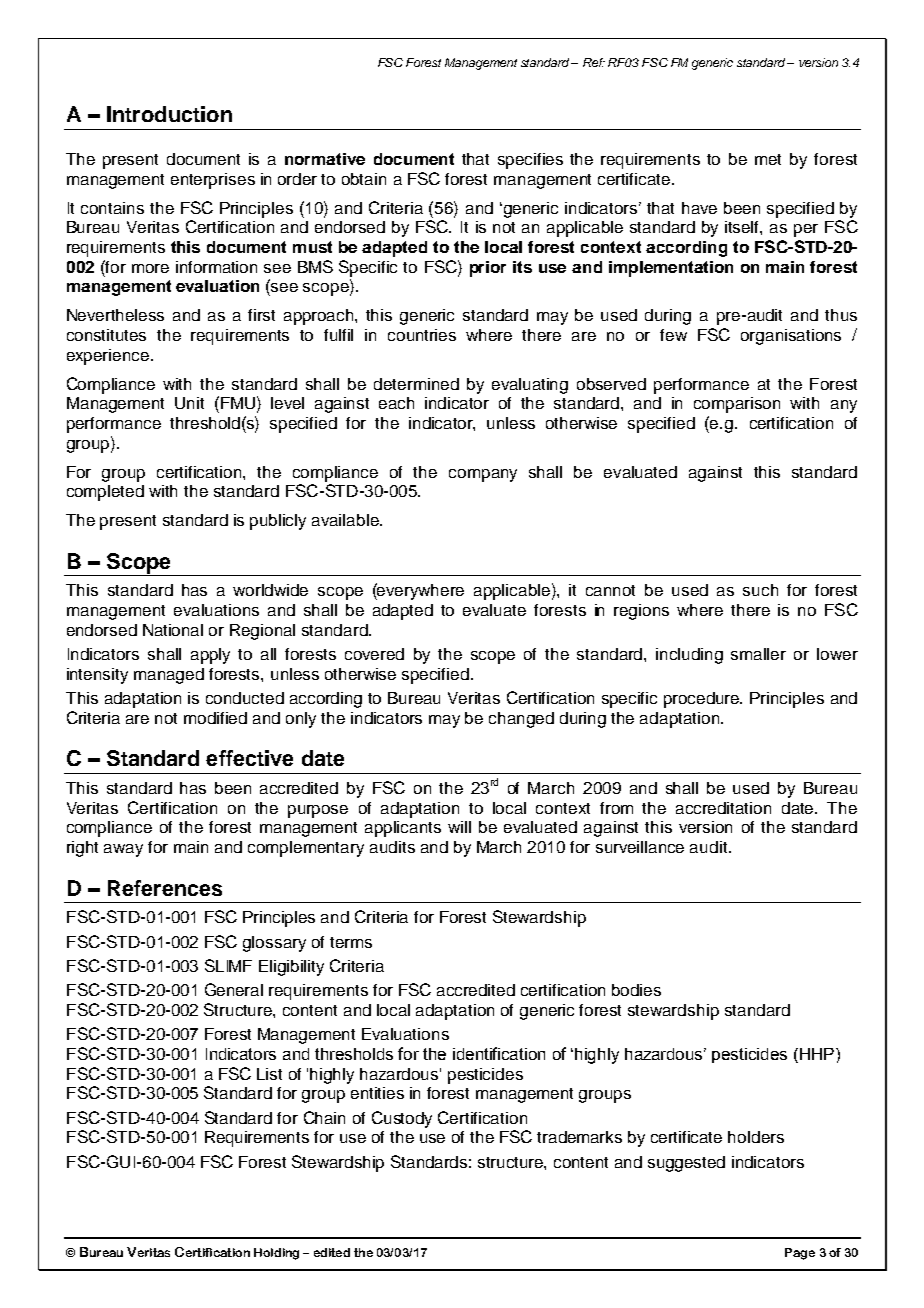  Describe the element at coordinates (169, 114) in the screenshot. I see `Introduction` at that location.
